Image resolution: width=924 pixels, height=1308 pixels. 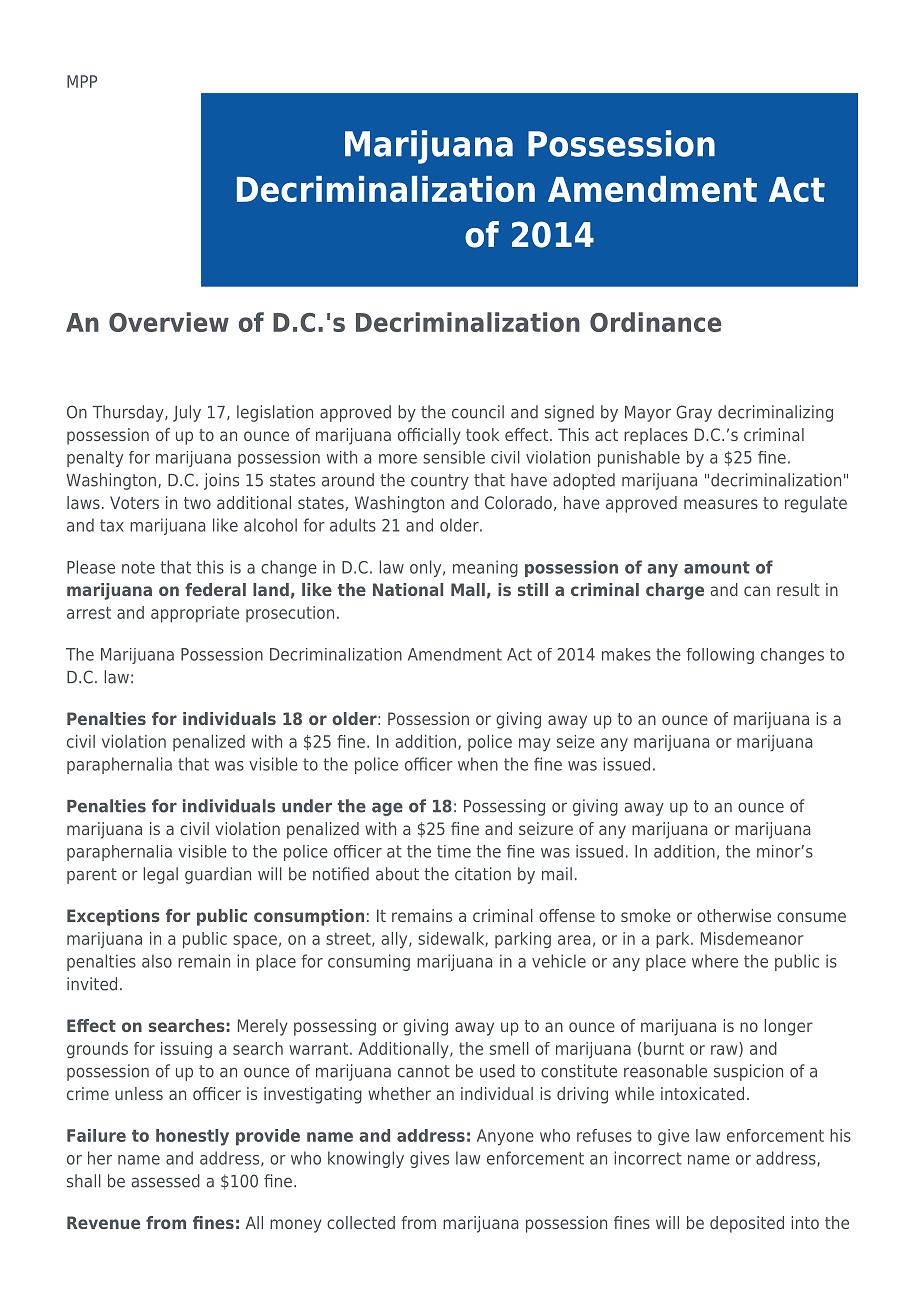 I want to click on Anyone, so click(x=505, y=1137).
